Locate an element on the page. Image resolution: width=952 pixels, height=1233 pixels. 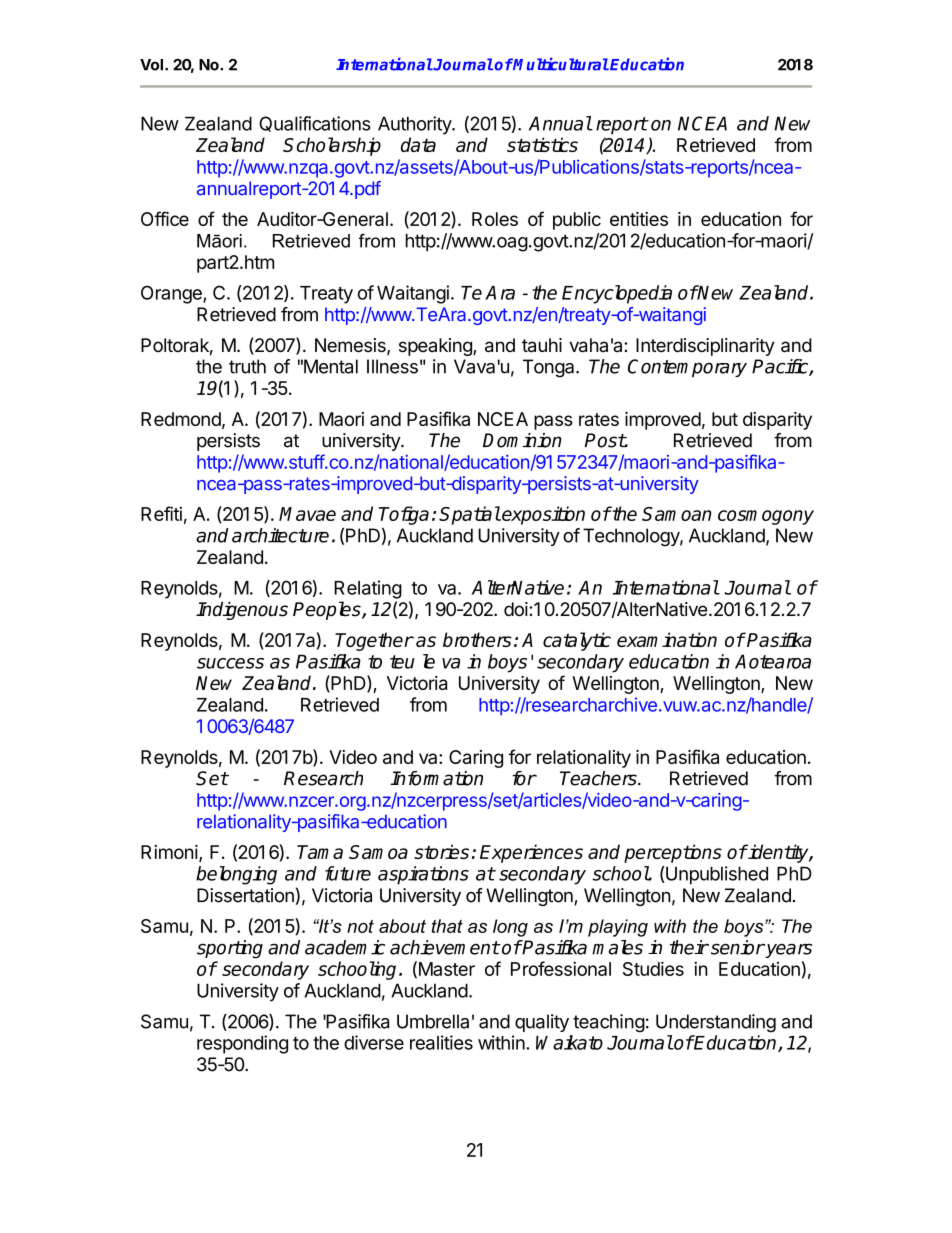
speaking is located at coordinates (436, 347).
